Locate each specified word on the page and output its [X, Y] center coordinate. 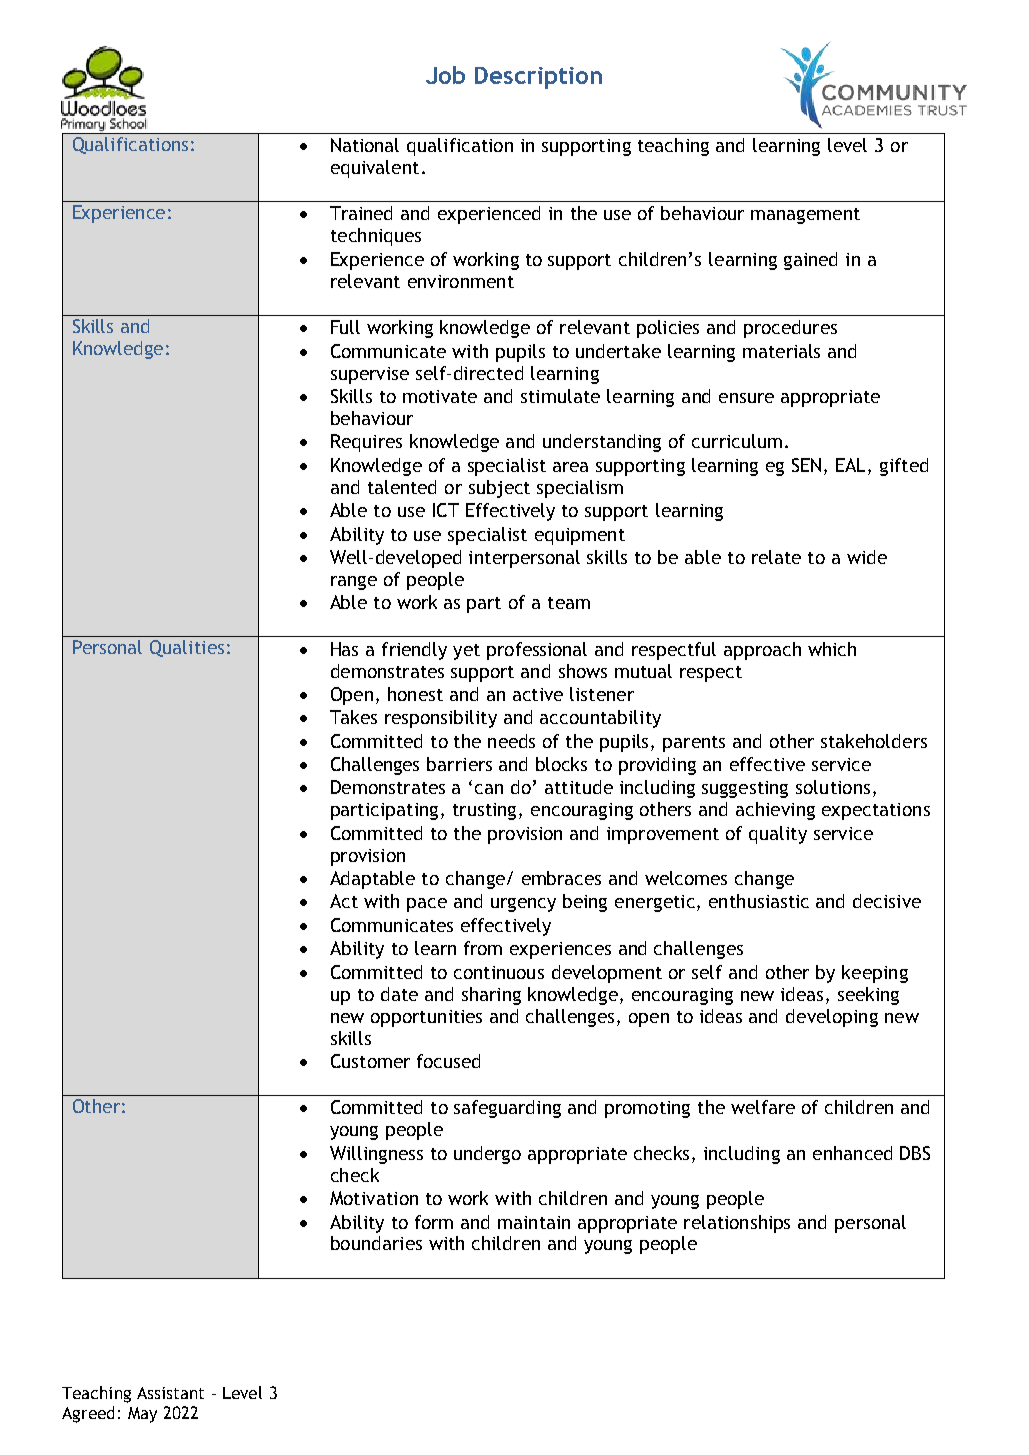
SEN [806, 465]
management [805, 216]
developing [832, 1018]
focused [448, 1061]
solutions [833, 787]
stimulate [560, 396]
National [365, 145]
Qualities [187, 648]
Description [538, 78]
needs [511, 741]
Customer [370, 1061]
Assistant [170, 1393]
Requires [366, 443]
